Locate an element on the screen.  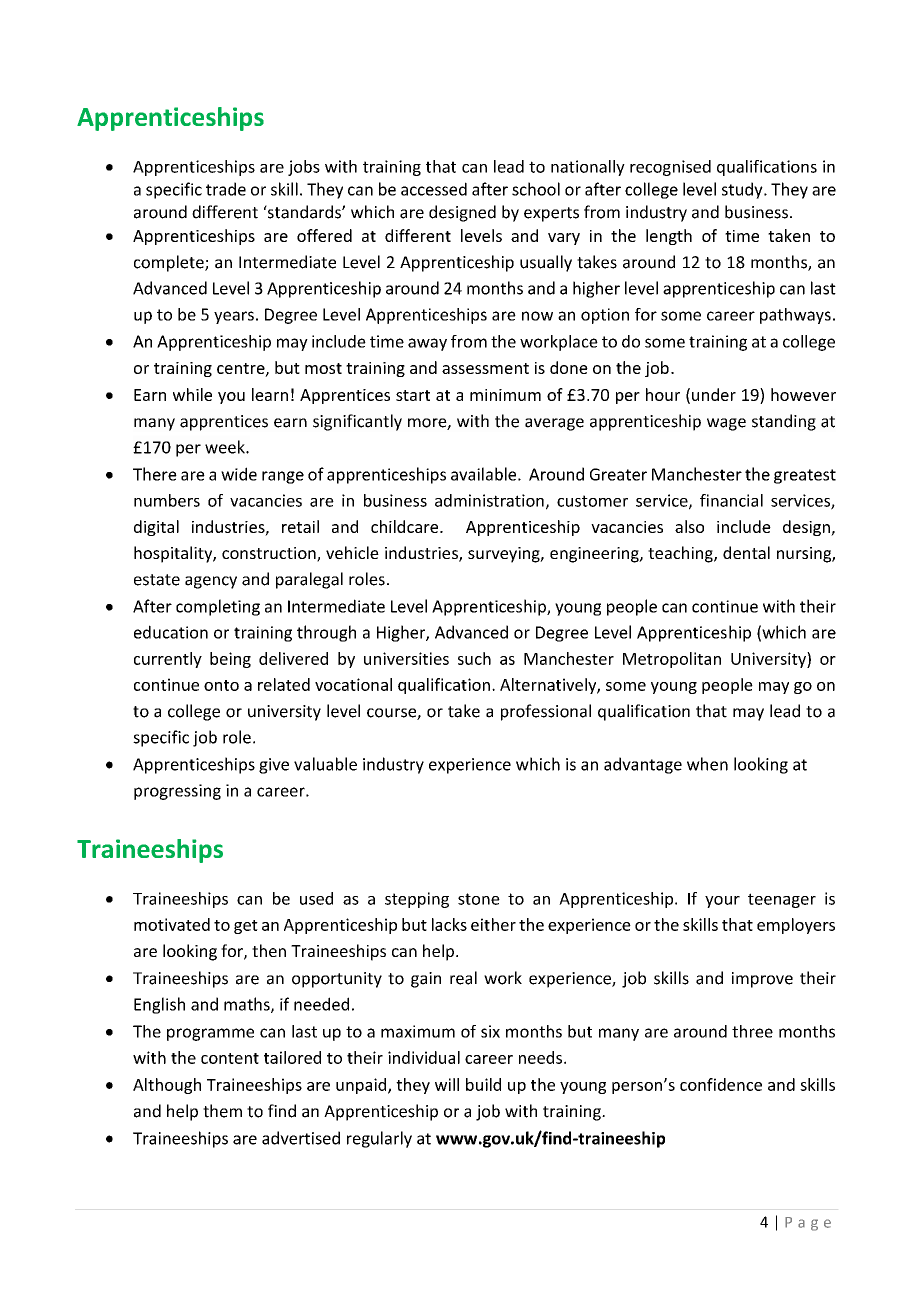
trade is located at coordinates (226, 189).
